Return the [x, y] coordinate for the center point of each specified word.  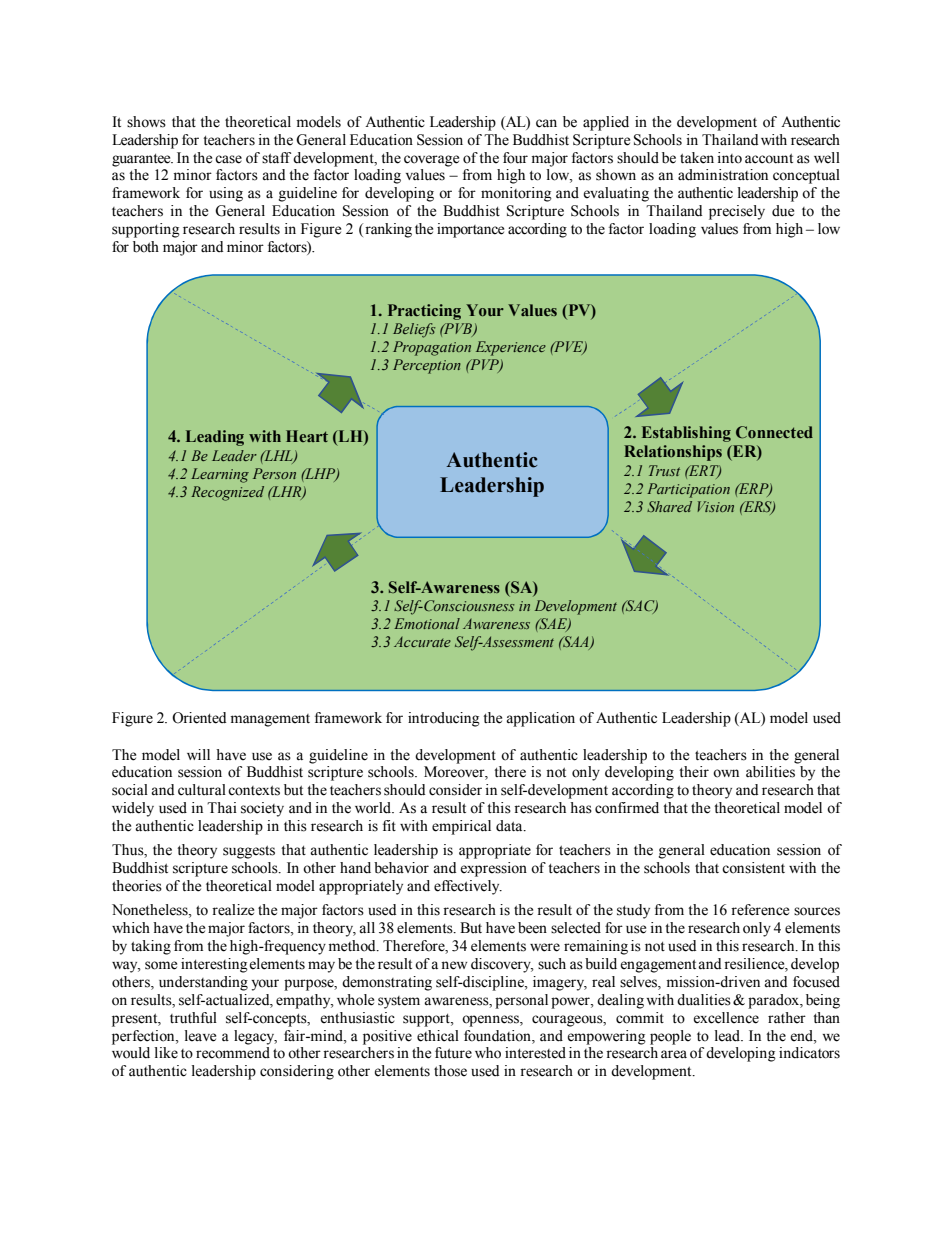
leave [200, 1036]
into [730, 158]
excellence [726, 1018]
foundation [498, 1036]
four [515, 158]
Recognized [227, 493]
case [228, 159]
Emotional [427, 623]
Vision [715, 506]
